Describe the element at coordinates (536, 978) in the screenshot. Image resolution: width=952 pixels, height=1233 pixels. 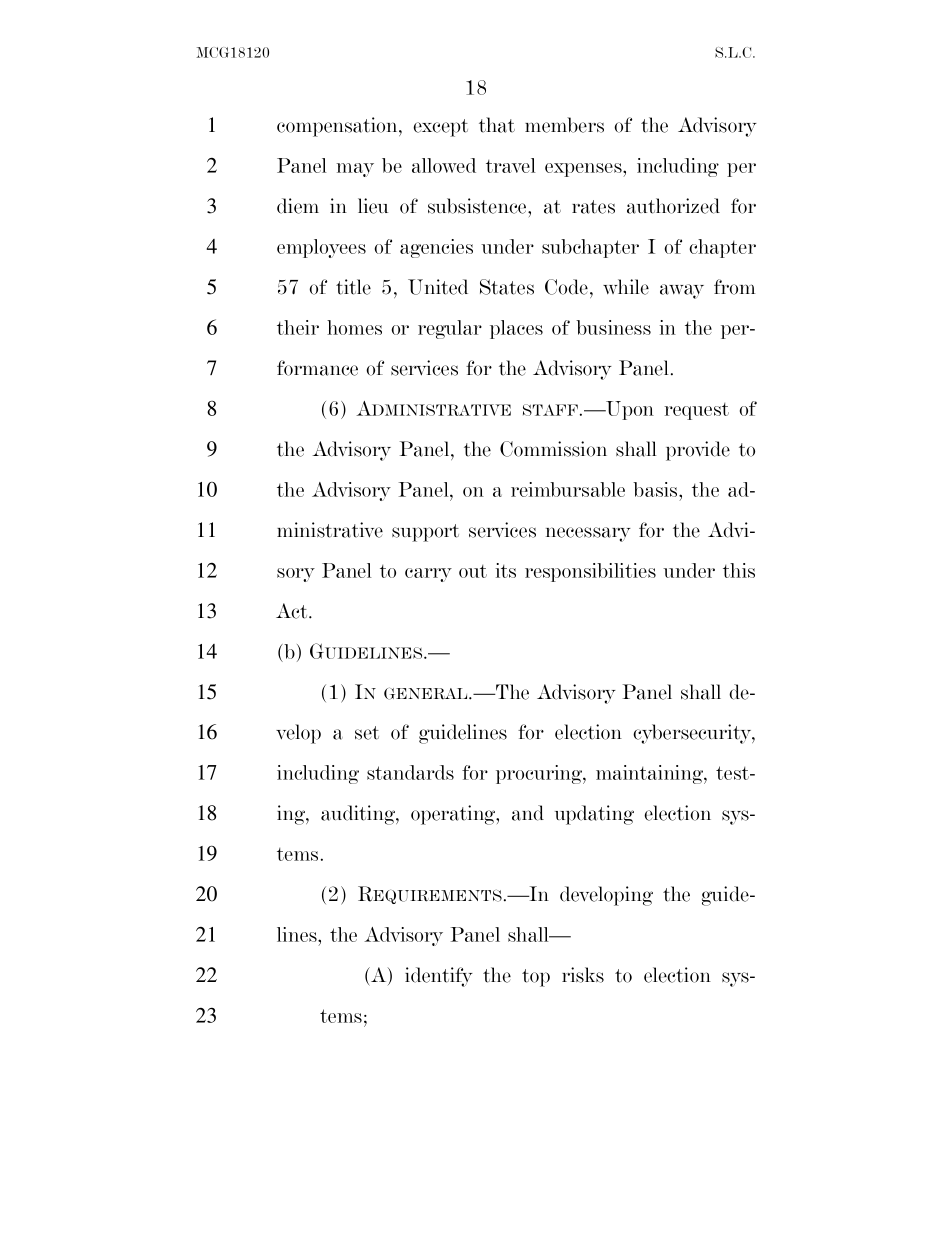
I see `top` at that location.
